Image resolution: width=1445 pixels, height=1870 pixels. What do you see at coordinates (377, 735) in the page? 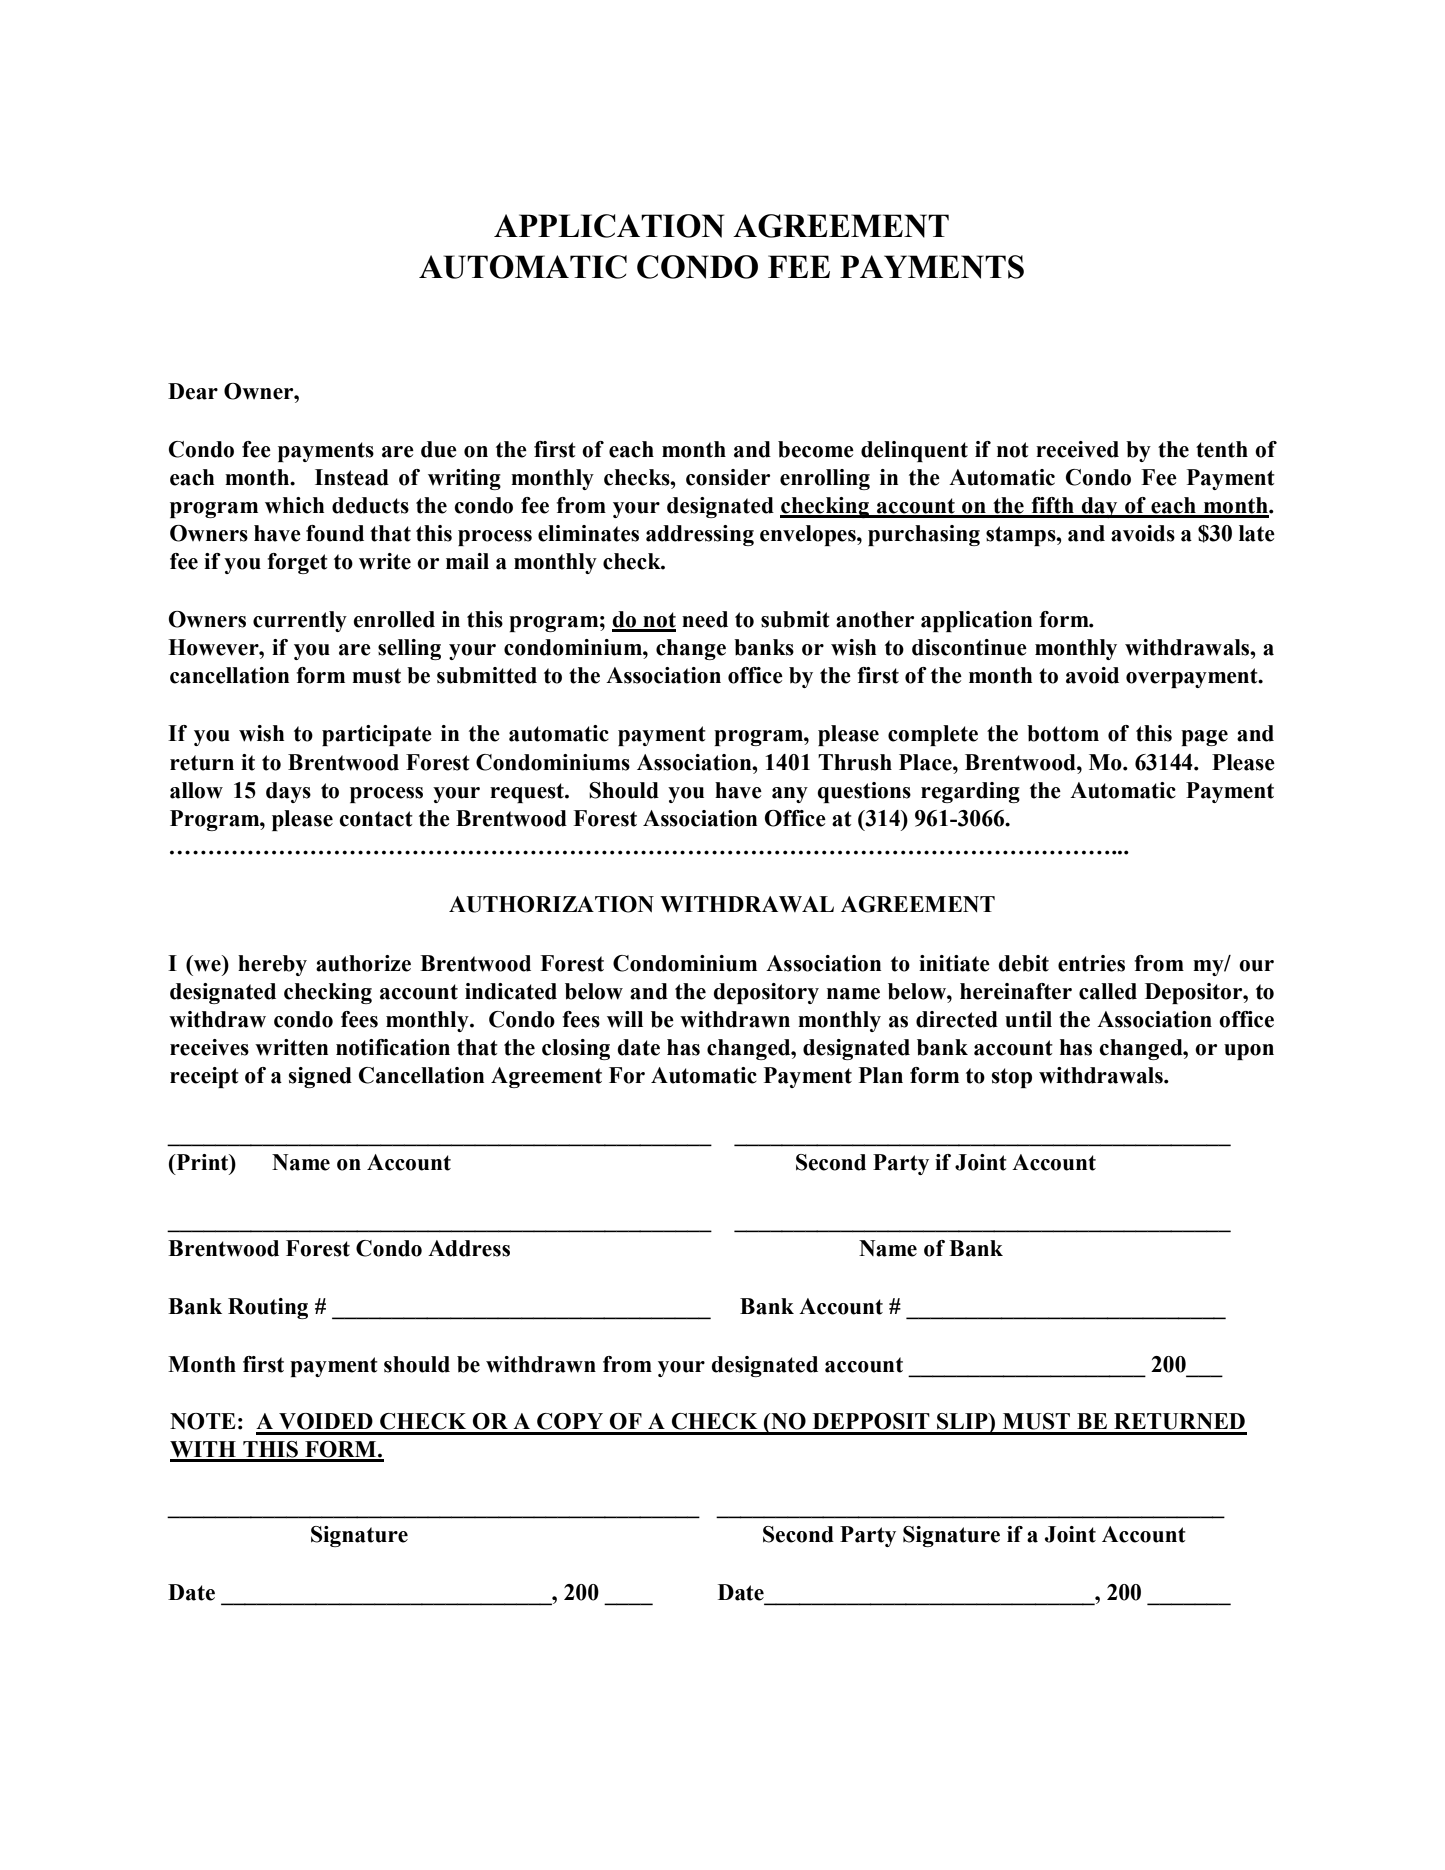
I see `participate` at bounding box center [377, 735].
